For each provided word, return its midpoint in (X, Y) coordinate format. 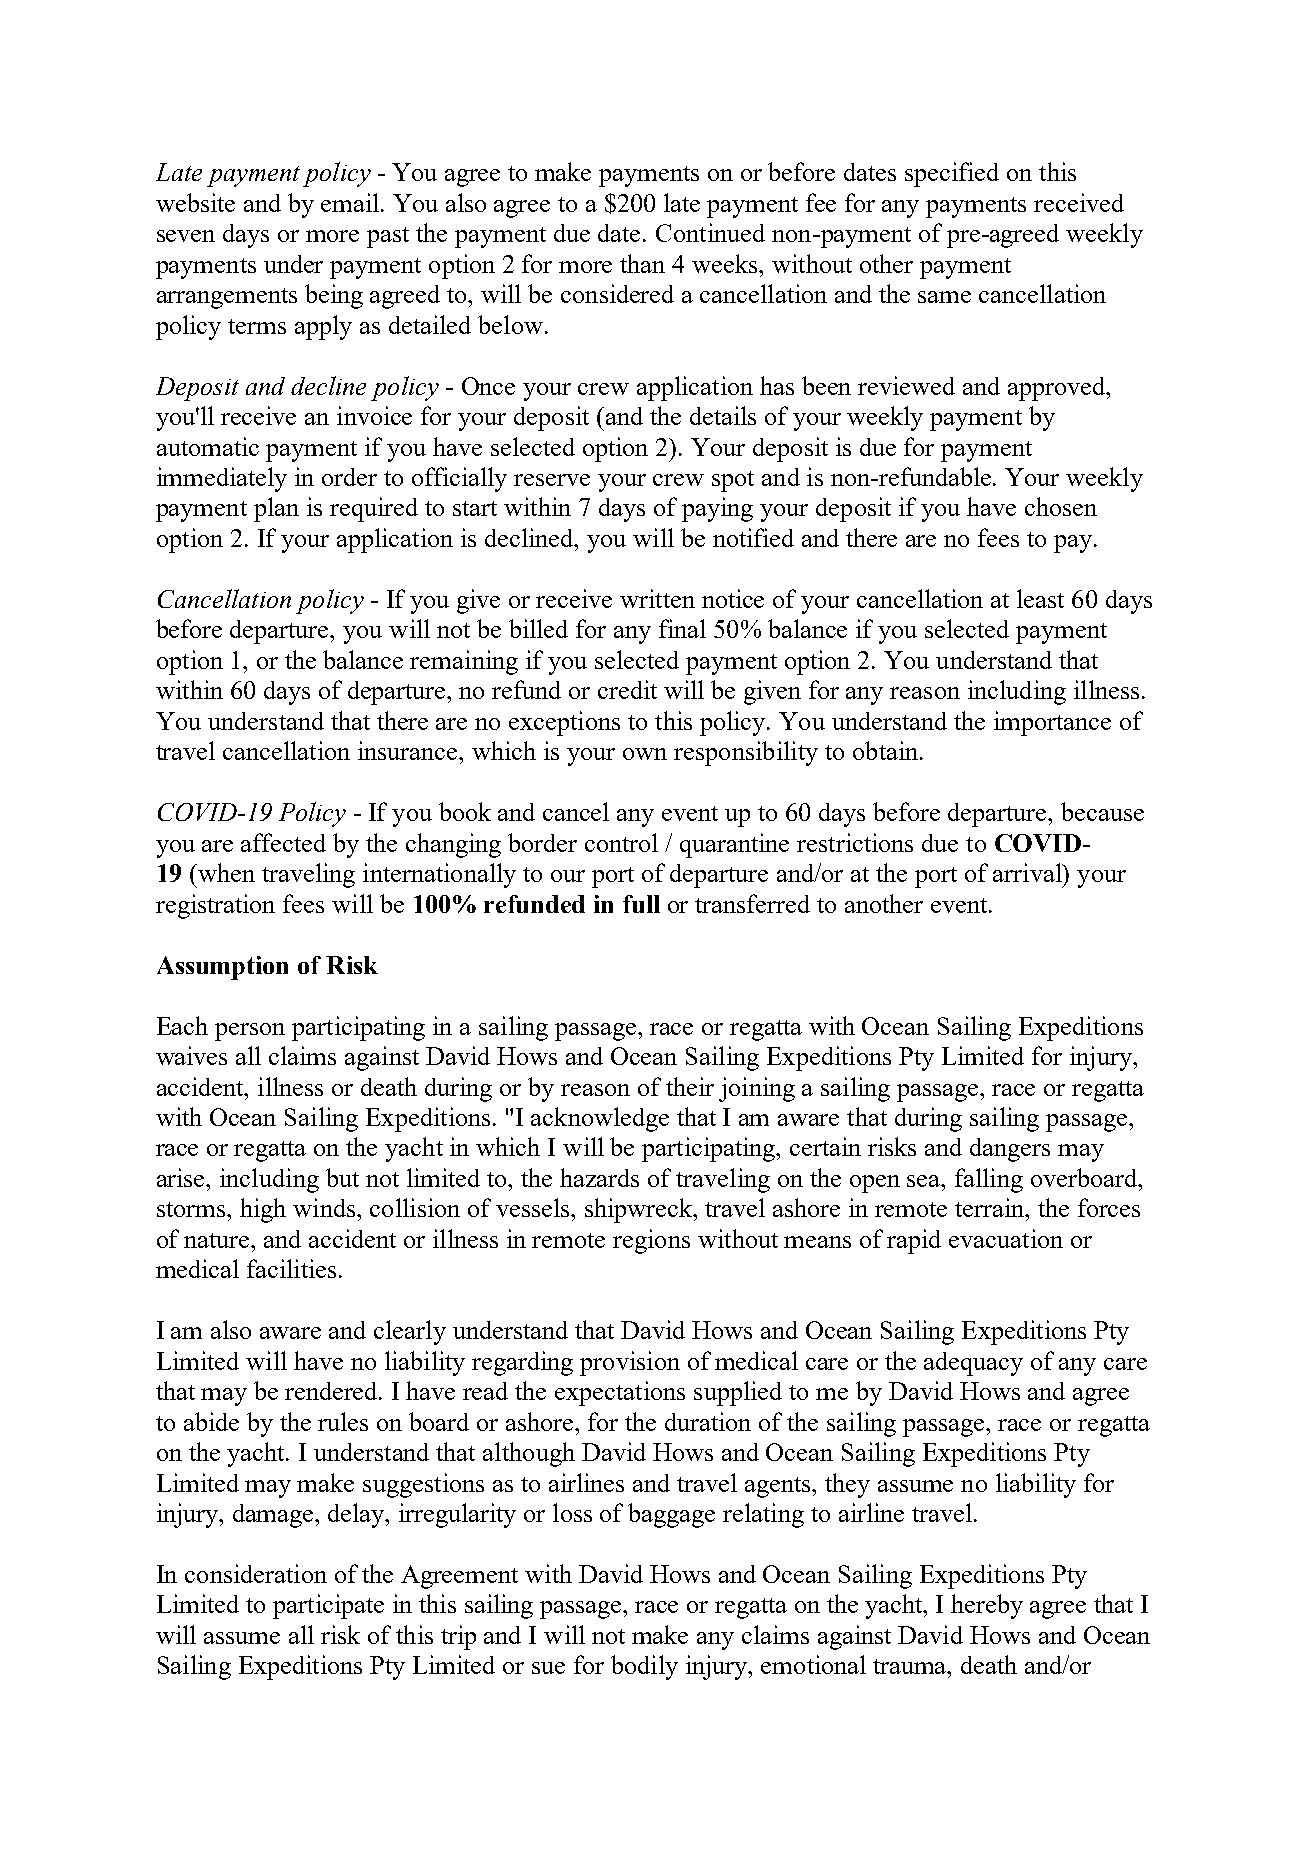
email (351, 202)
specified (952, 174)
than (642, 263)
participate (328, 1606)
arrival (1028, 872)
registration (215, 906)
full (641, 904)
